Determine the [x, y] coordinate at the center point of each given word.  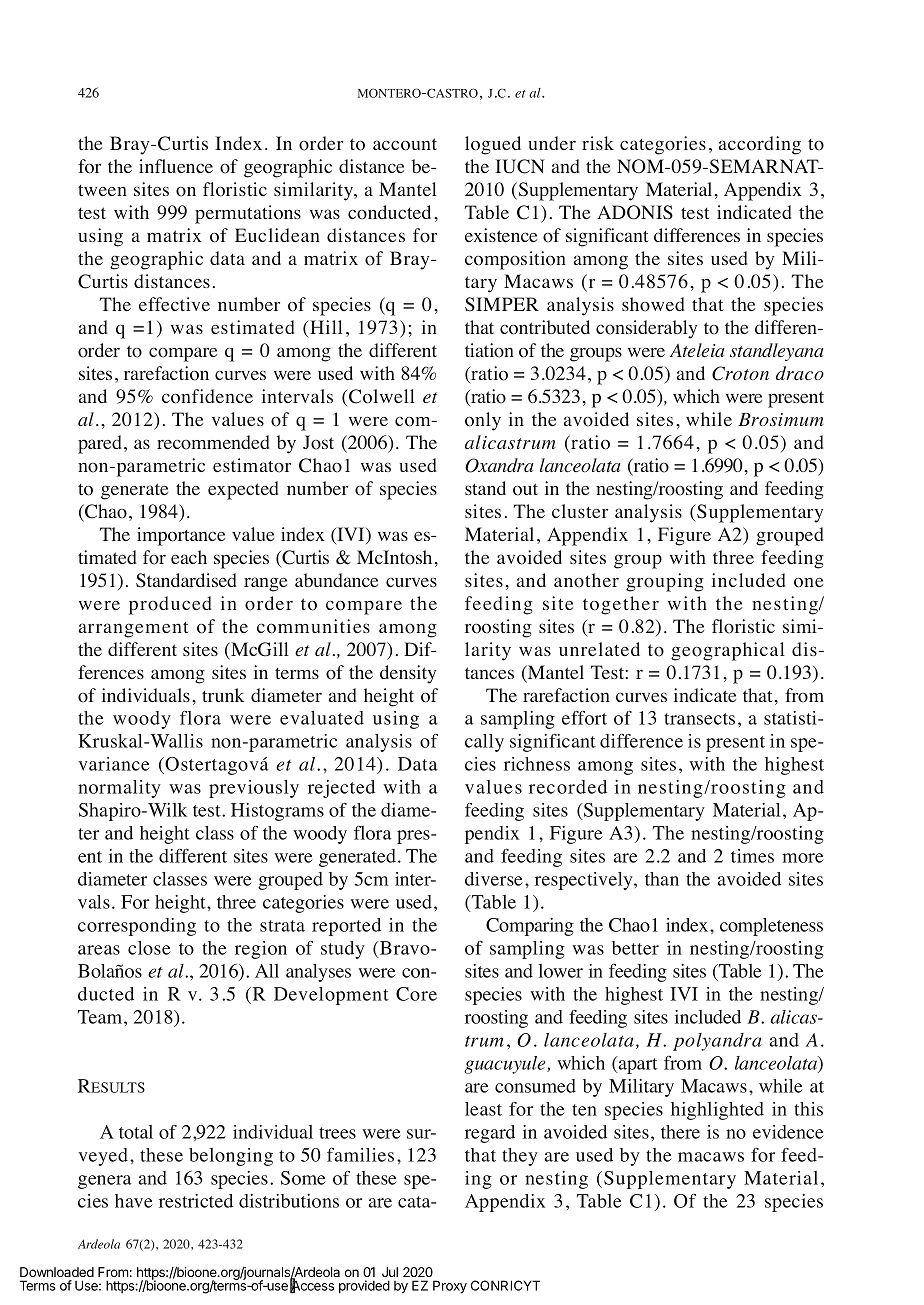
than [662, 879]
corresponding [137, 927]
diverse [494, 879]
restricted [196, 1201]
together [621, 605]
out [525, 489]
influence [176, 166]
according [760, 145]
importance [181, 536]
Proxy [450, 1287]
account [405, 144]
